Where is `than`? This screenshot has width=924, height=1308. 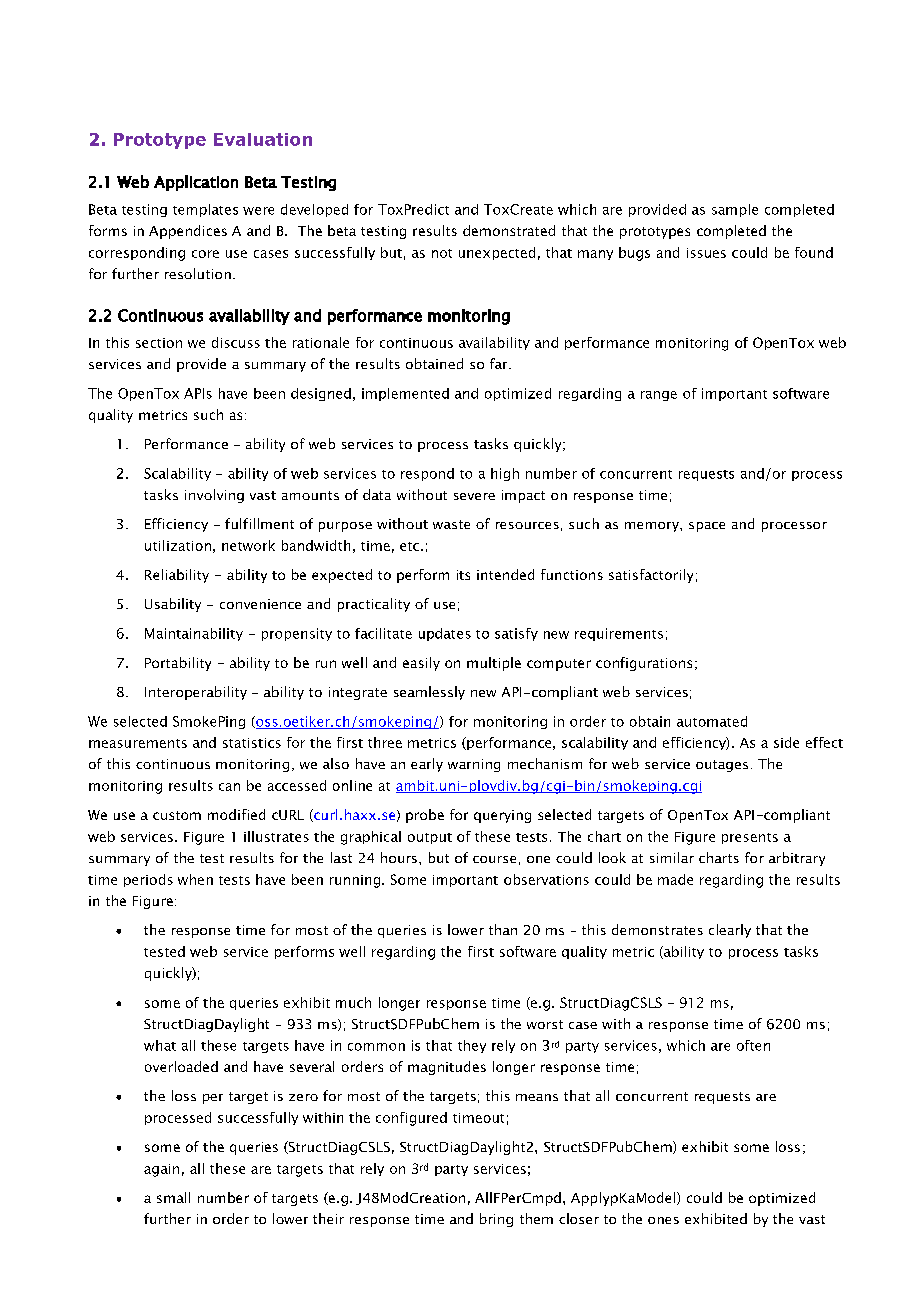
than is located at coordinates (503, 929).
